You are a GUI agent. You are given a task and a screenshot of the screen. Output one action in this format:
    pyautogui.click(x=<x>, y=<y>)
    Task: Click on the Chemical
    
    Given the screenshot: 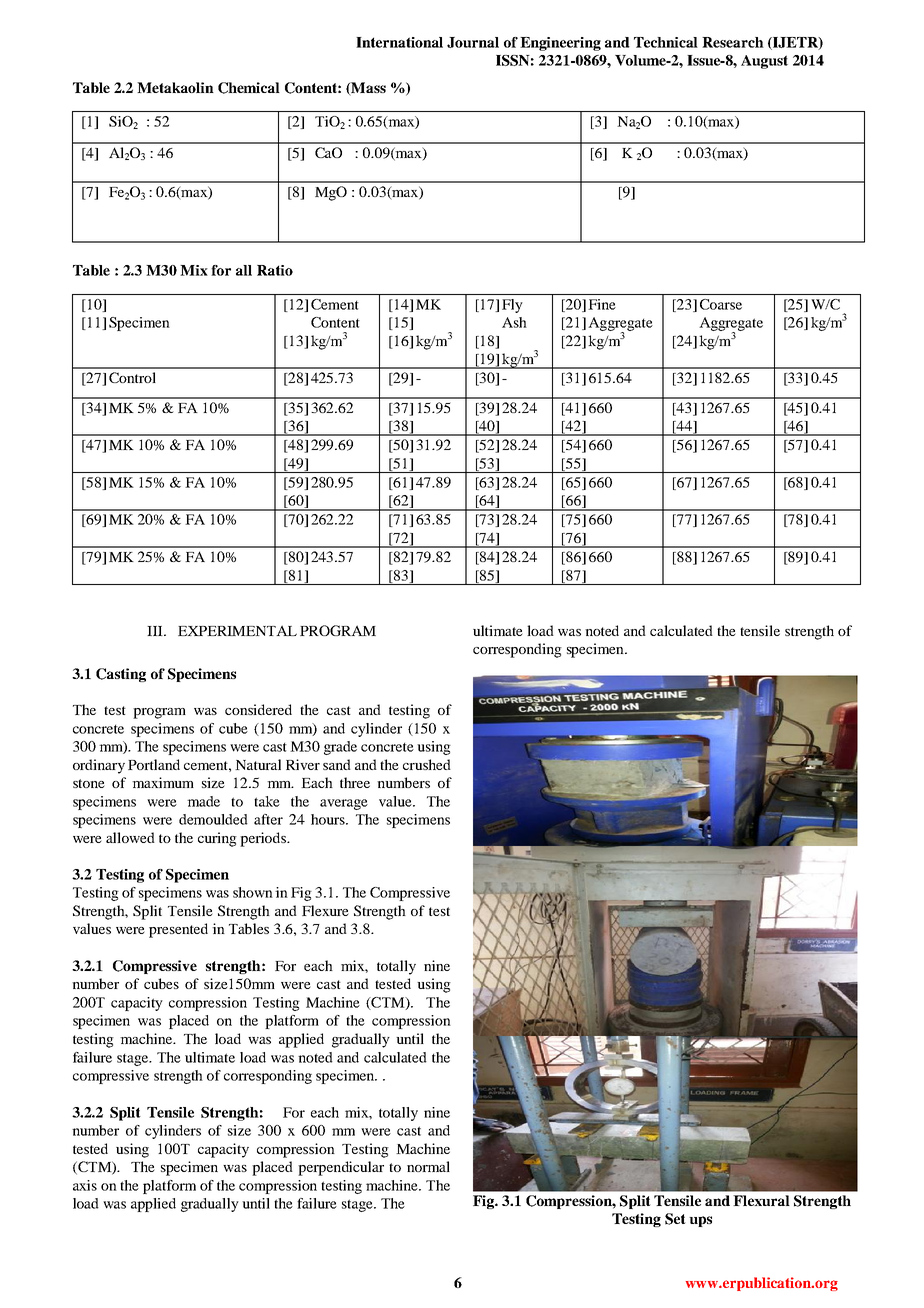 What is the action you would take?
    pyautogui.click(x=249, y=88)
